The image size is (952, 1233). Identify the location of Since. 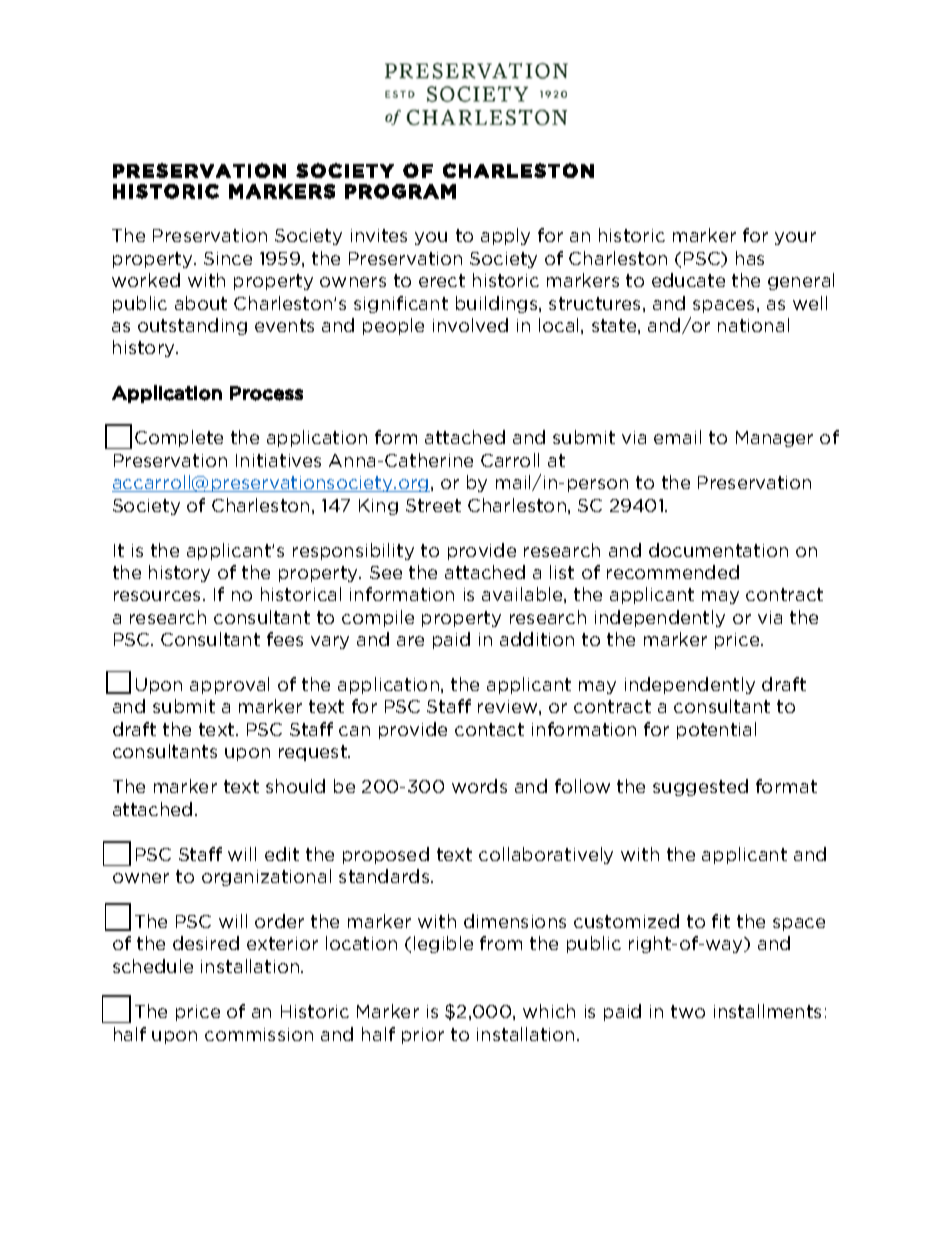
(228, 258).
